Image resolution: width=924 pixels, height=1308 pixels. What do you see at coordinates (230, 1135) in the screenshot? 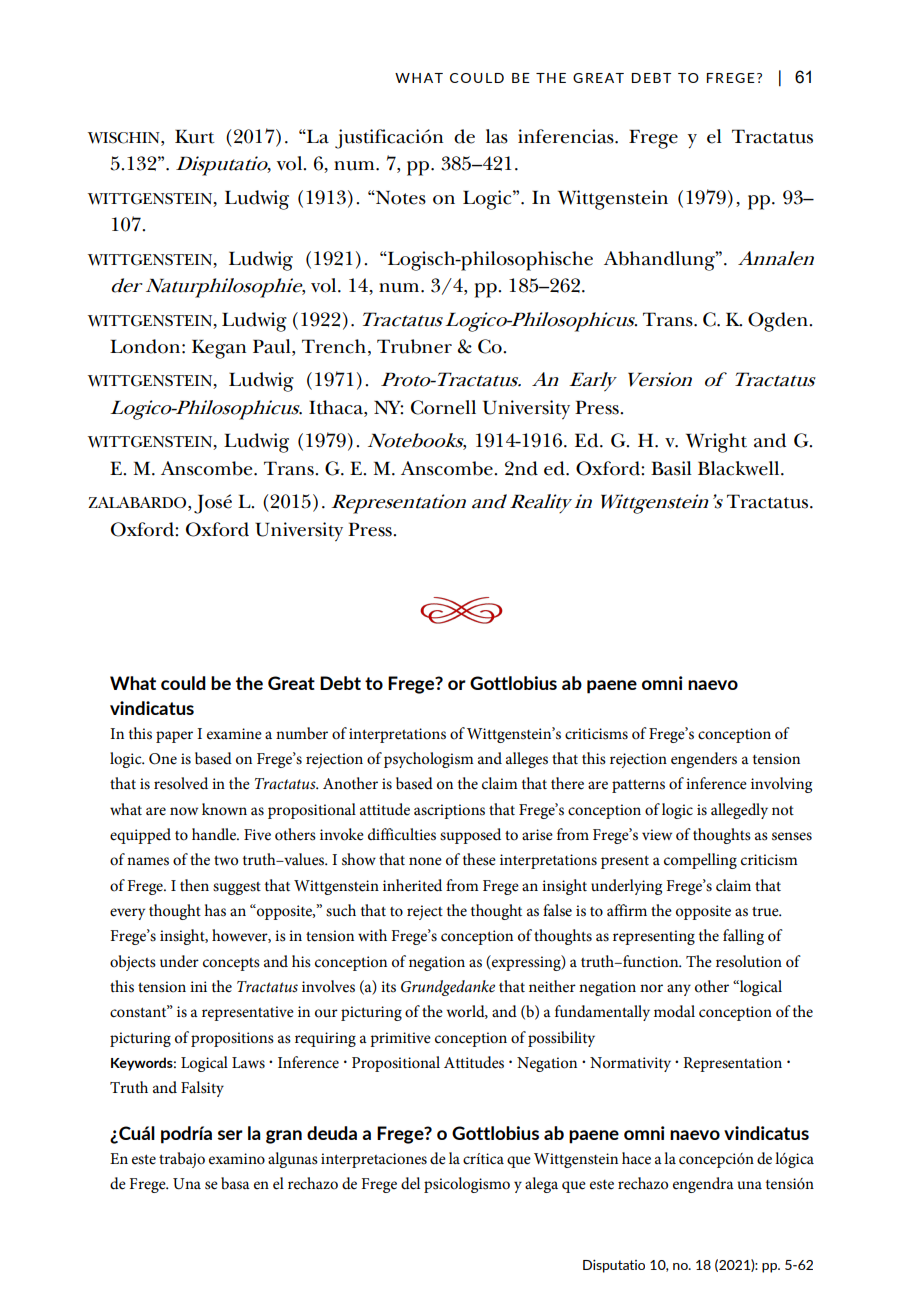
I see `ser` at bounding box center [230, 1135].
